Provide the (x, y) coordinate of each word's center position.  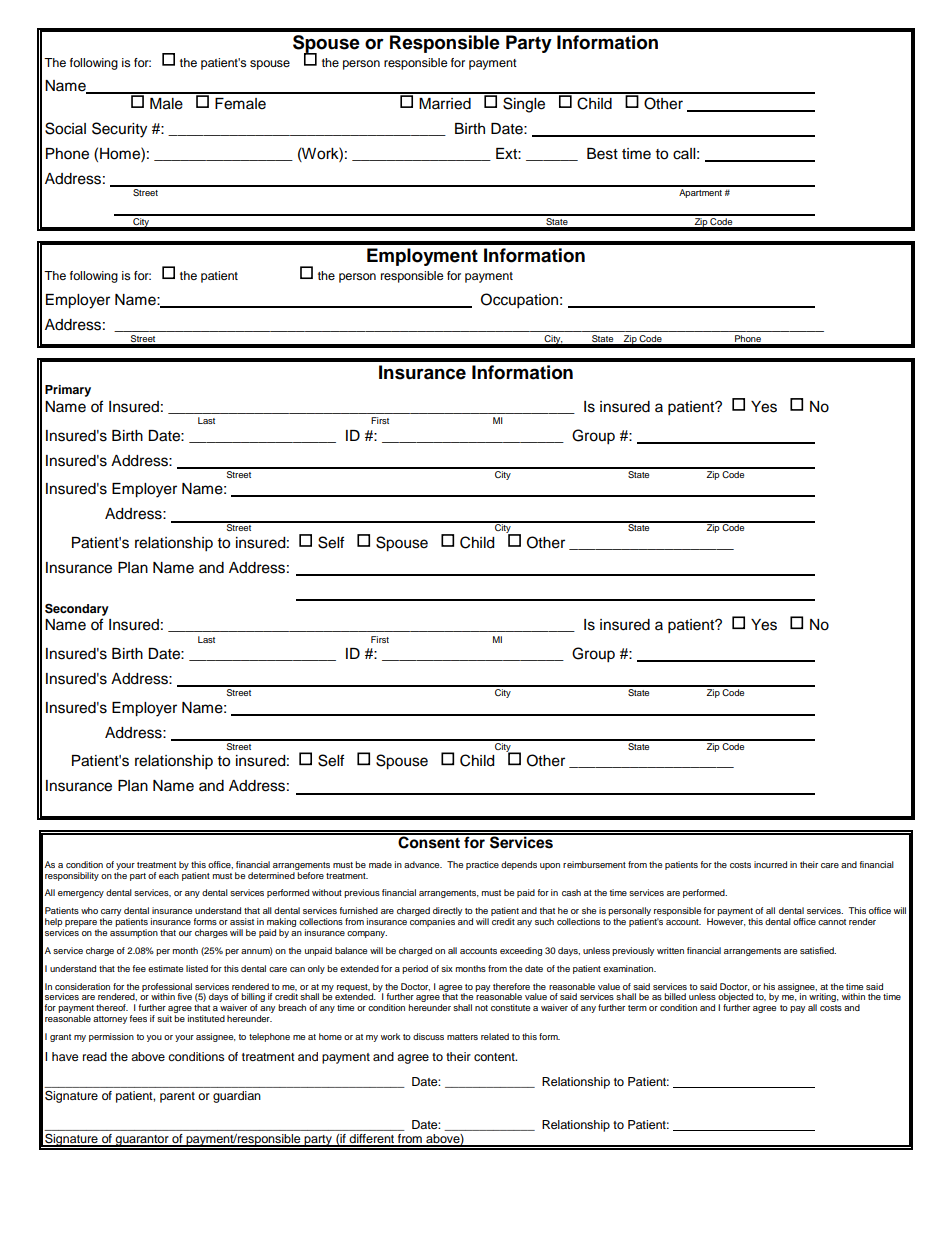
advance (423, 864)
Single (524, 105)
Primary (68, 391)
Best (602, 154)
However (726, 922)
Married (445, 104)
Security (119, 130)
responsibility (72, 876)
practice (482, 865)
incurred (770, 864)
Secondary (77, 609)
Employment (422, 257)
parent (177, 1097)
